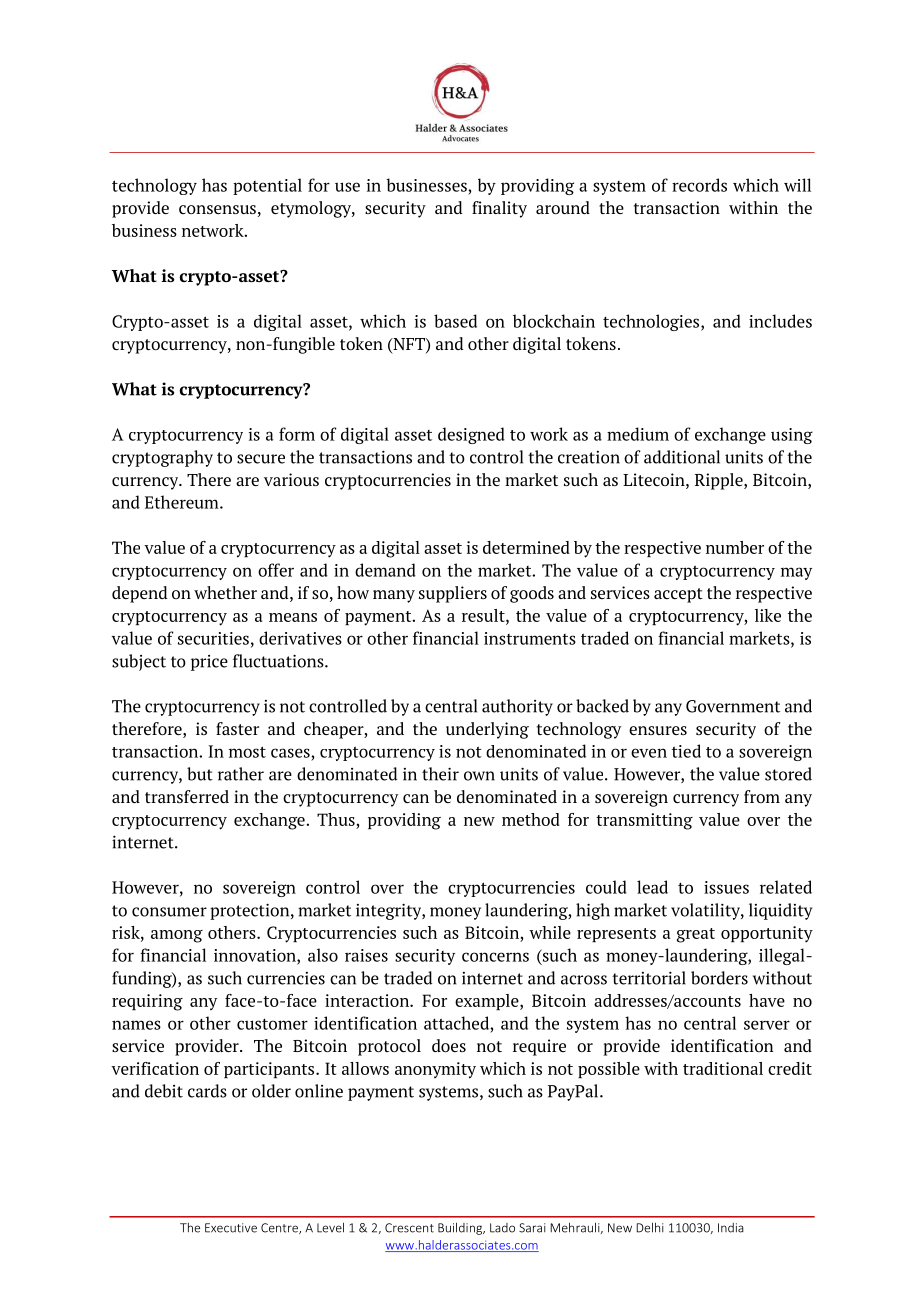 The height and width of the screenshot is (1308, 924). I want to click on Building, so click(461, 1229).
